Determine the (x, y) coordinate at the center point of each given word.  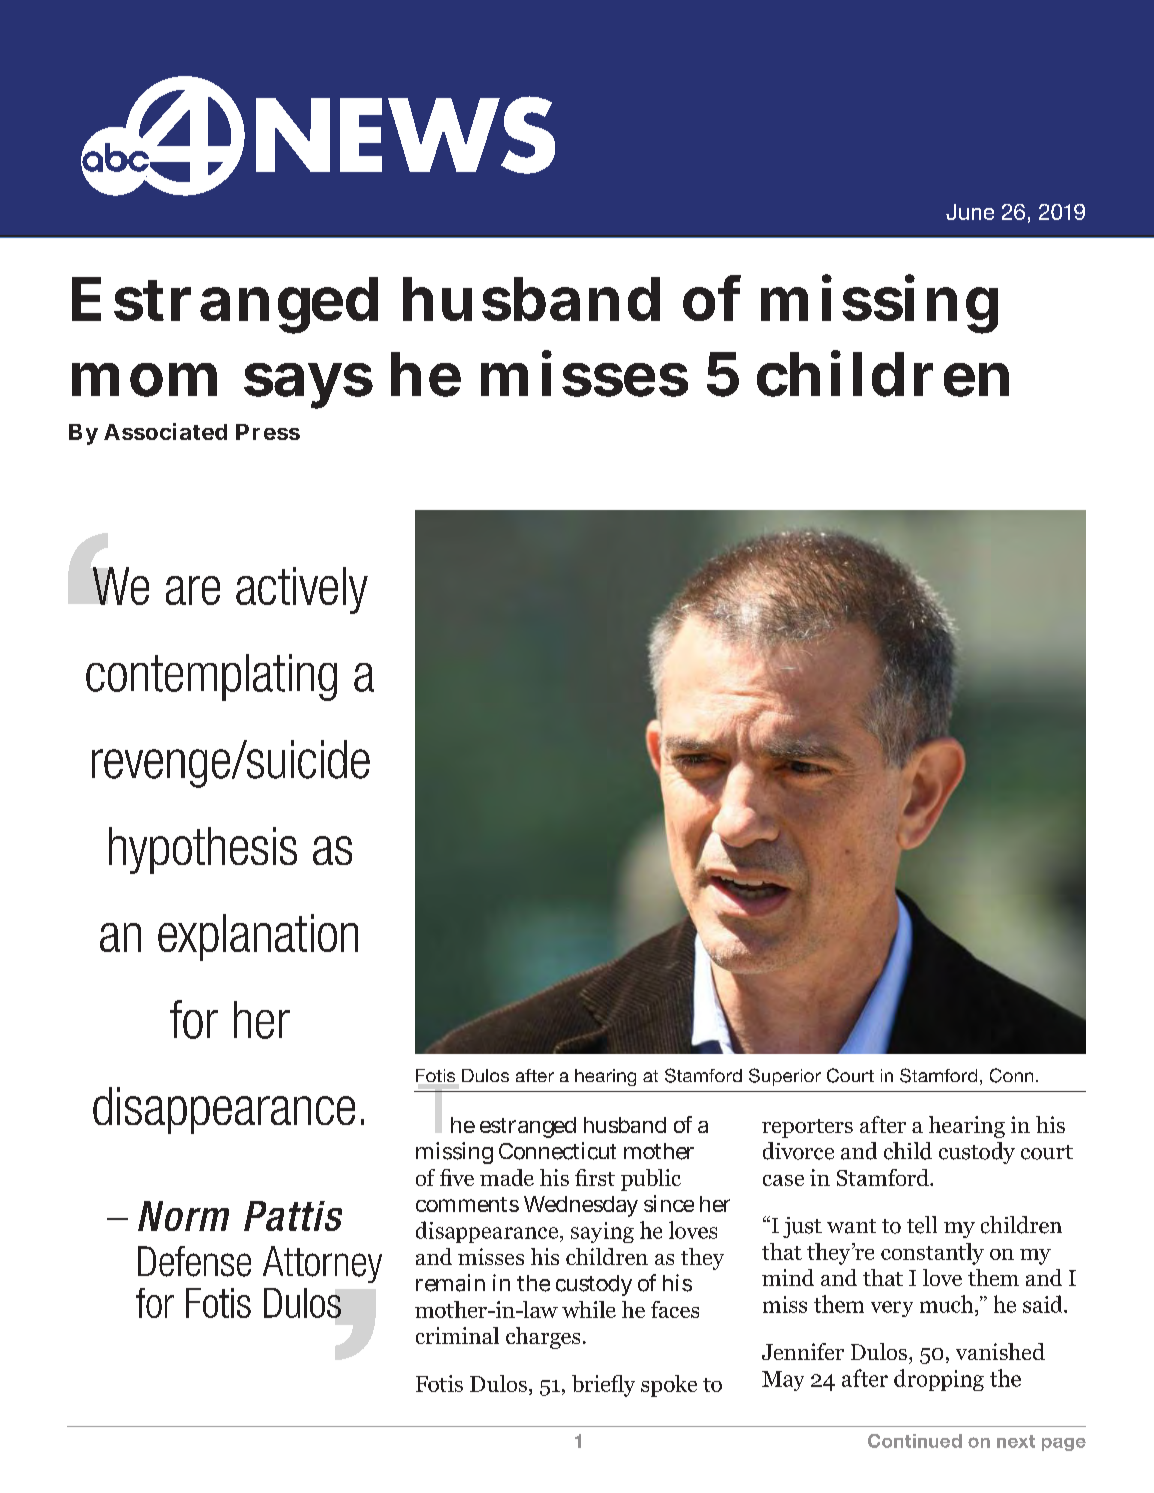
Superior (785, 1077)
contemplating (211, 677)
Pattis (293, 1216)
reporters (807, 1128)
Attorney (322, 1264)
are (193, 590)
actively (302, 590)
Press (268, 432)
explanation (258, 937)
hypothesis (203, 850)
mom (144, 380)
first (595, 1177)
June (970, 212)
